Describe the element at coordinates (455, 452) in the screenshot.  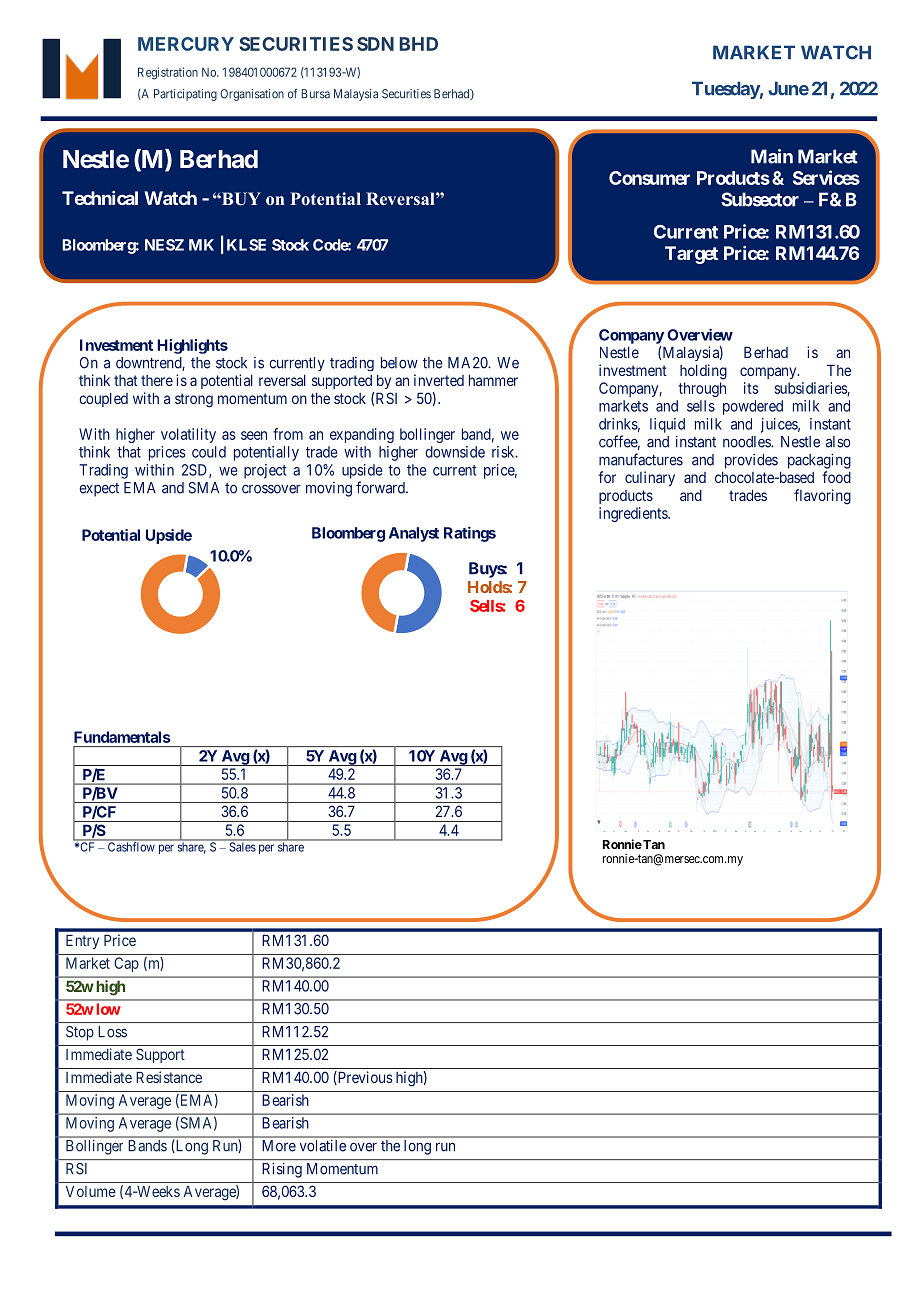
I see `downside` at that location.
